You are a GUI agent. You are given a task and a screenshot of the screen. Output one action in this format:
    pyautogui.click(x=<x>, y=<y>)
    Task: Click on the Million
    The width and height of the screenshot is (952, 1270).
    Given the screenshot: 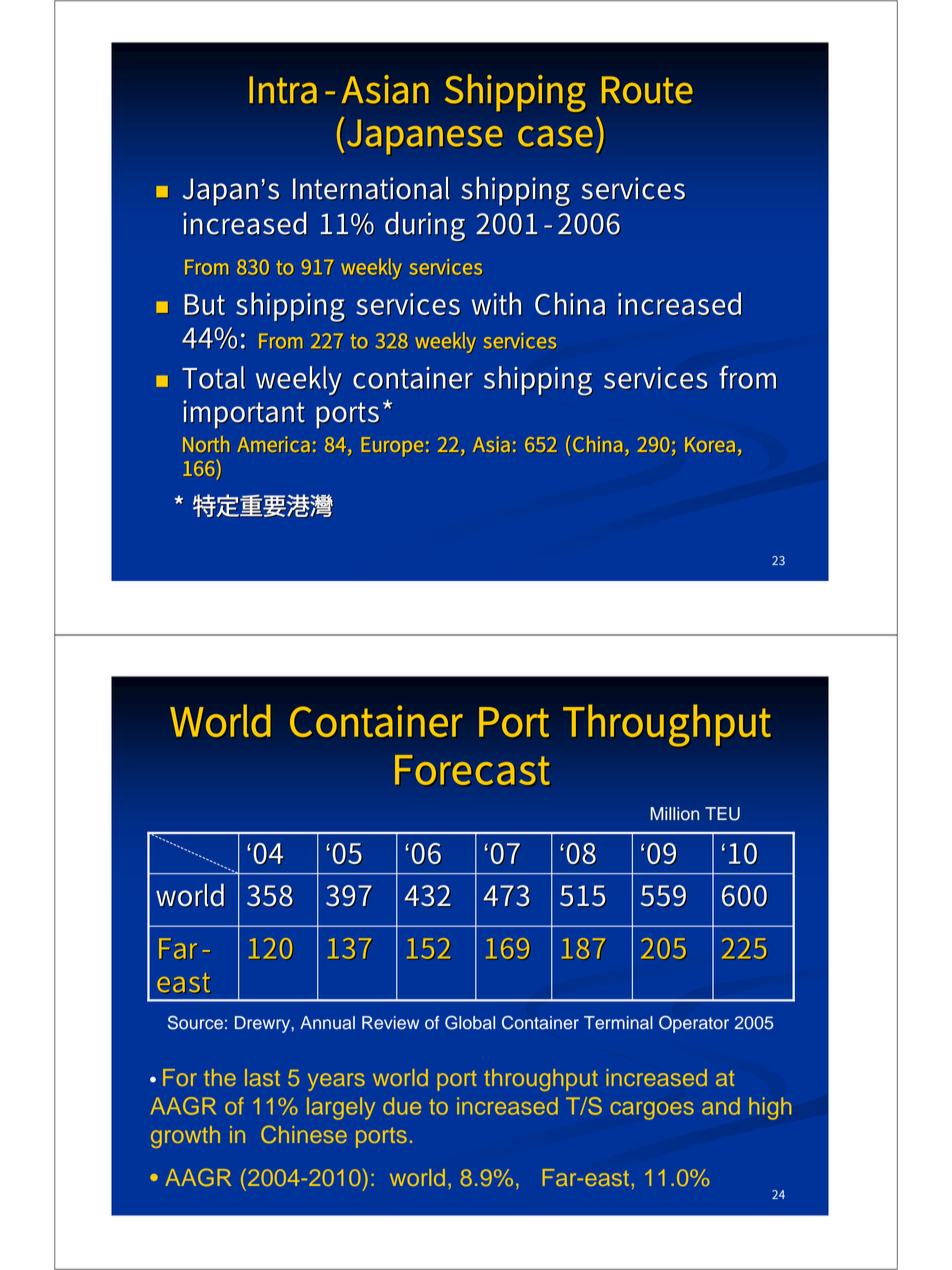 What is the action you would take?
    pyautogui.click(x=675, y=814)
